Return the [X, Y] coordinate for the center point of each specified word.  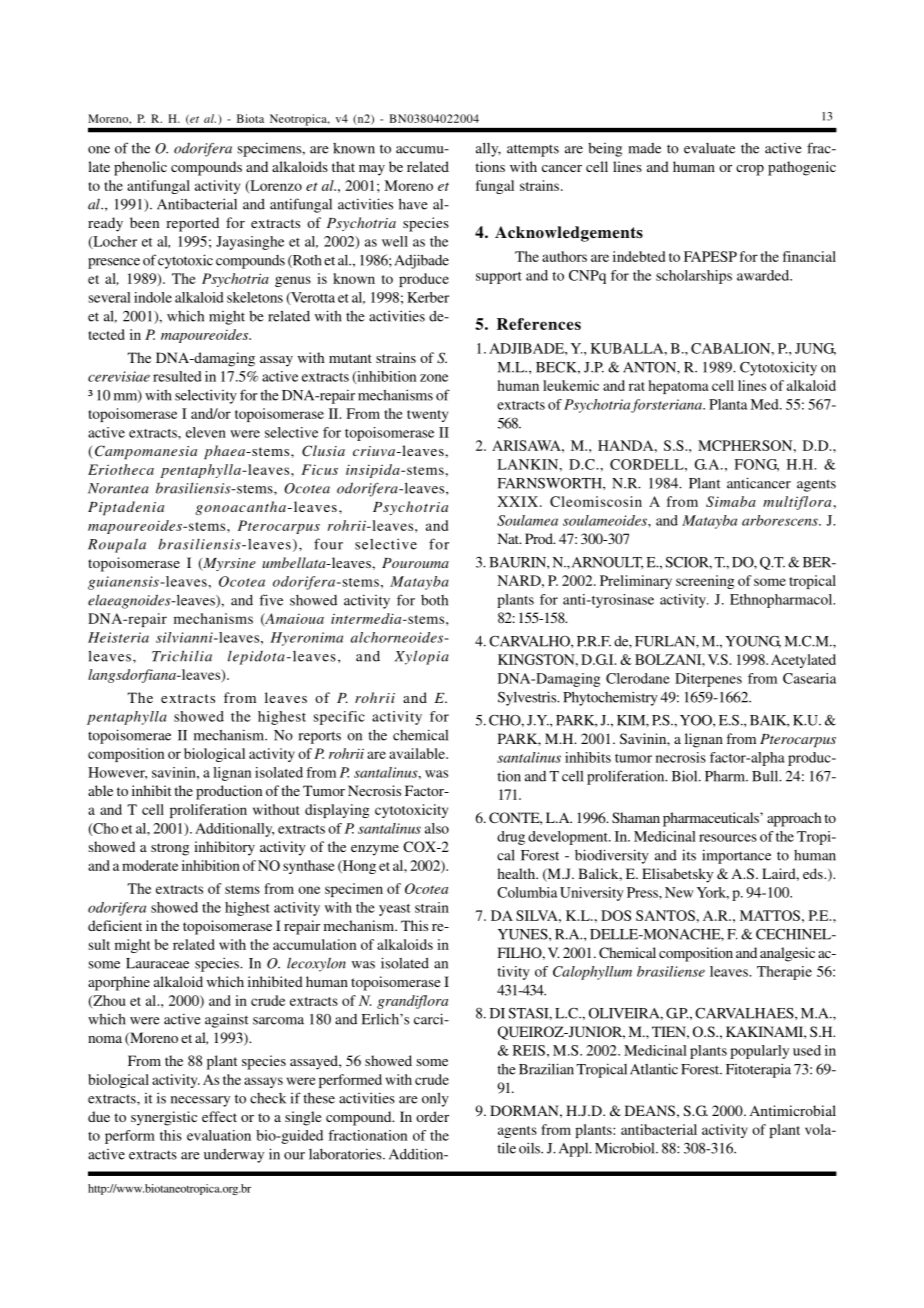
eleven [206, 432]
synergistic [164, 1118]
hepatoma [679, 387]
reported [192, 224]
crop [750, 170]
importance [736, 856]
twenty [427, 416]
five [271, 600]
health [517, 873]
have [413, 204]
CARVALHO [530, 641]
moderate [150, 865]
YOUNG [753, 641]
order [432, 1116]
